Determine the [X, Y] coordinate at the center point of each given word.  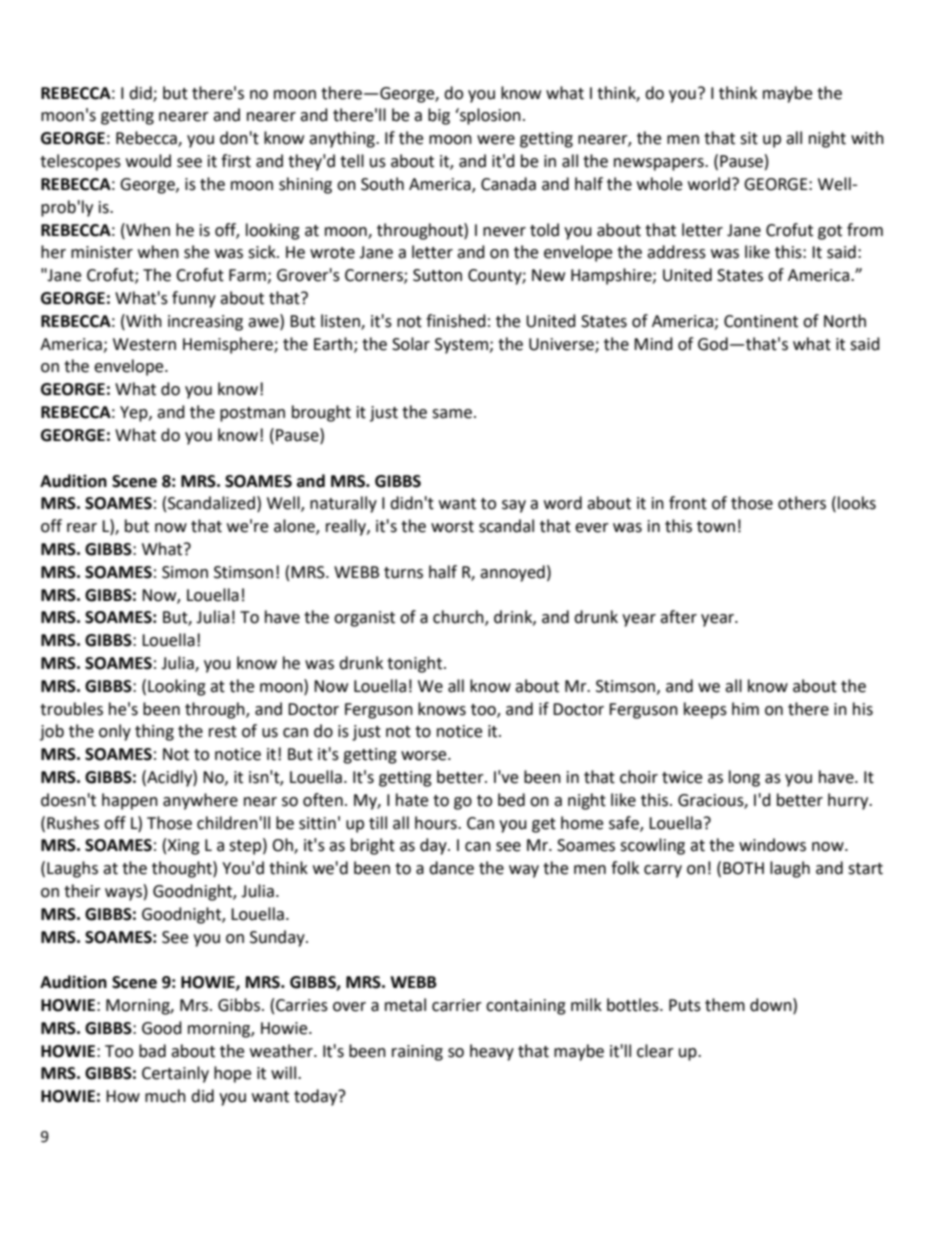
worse [425, 756]
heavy [492, 1052]
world [709, 184]
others [802, 503]
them [725, 1005]
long [744, 778]
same [452, 414]
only [115, 732]
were [496, 140]
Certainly [175, 1074]
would [148, 161]
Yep [135, 414]
